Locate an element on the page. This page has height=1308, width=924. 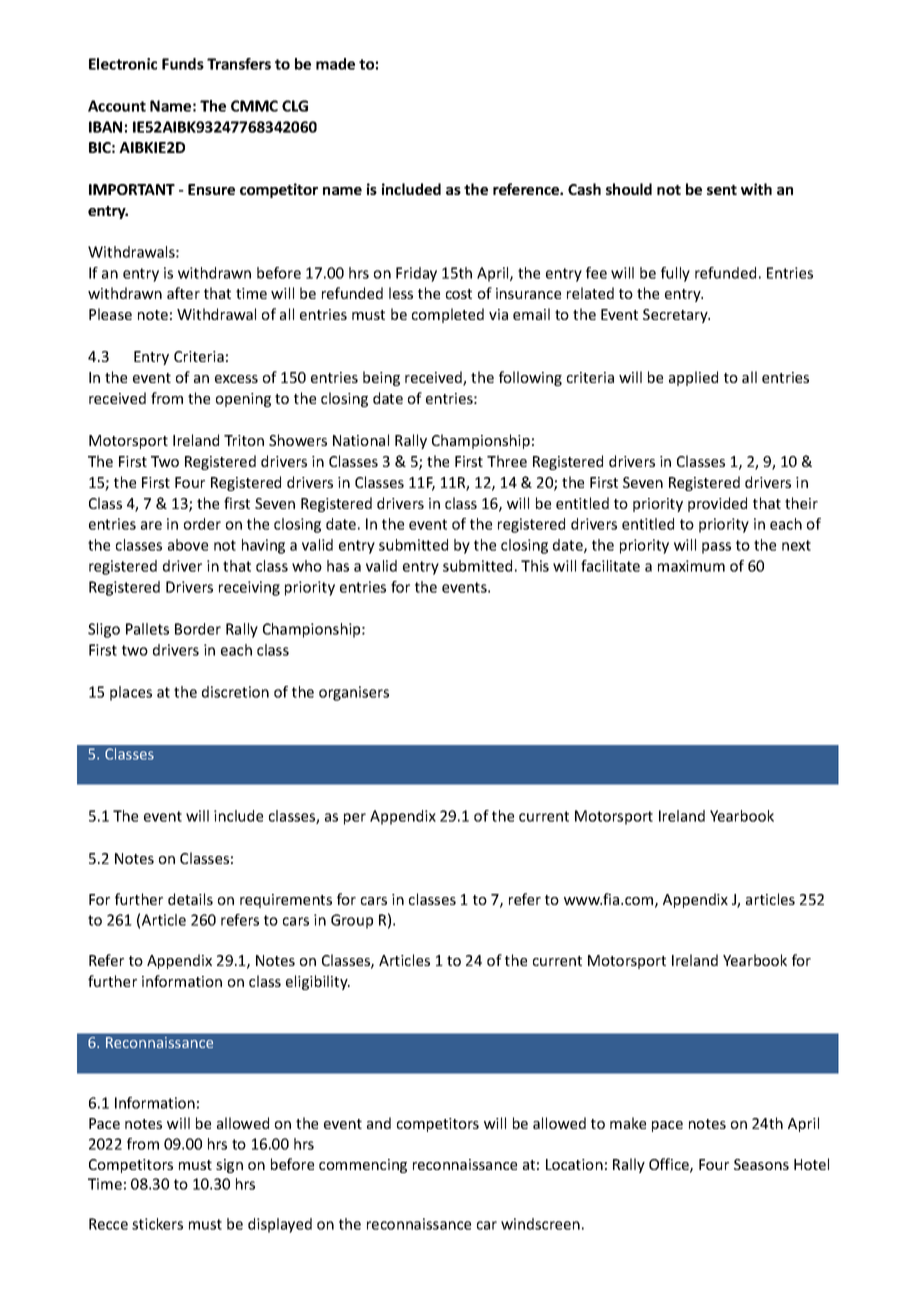
excess is located at coordinates (236, 379).
